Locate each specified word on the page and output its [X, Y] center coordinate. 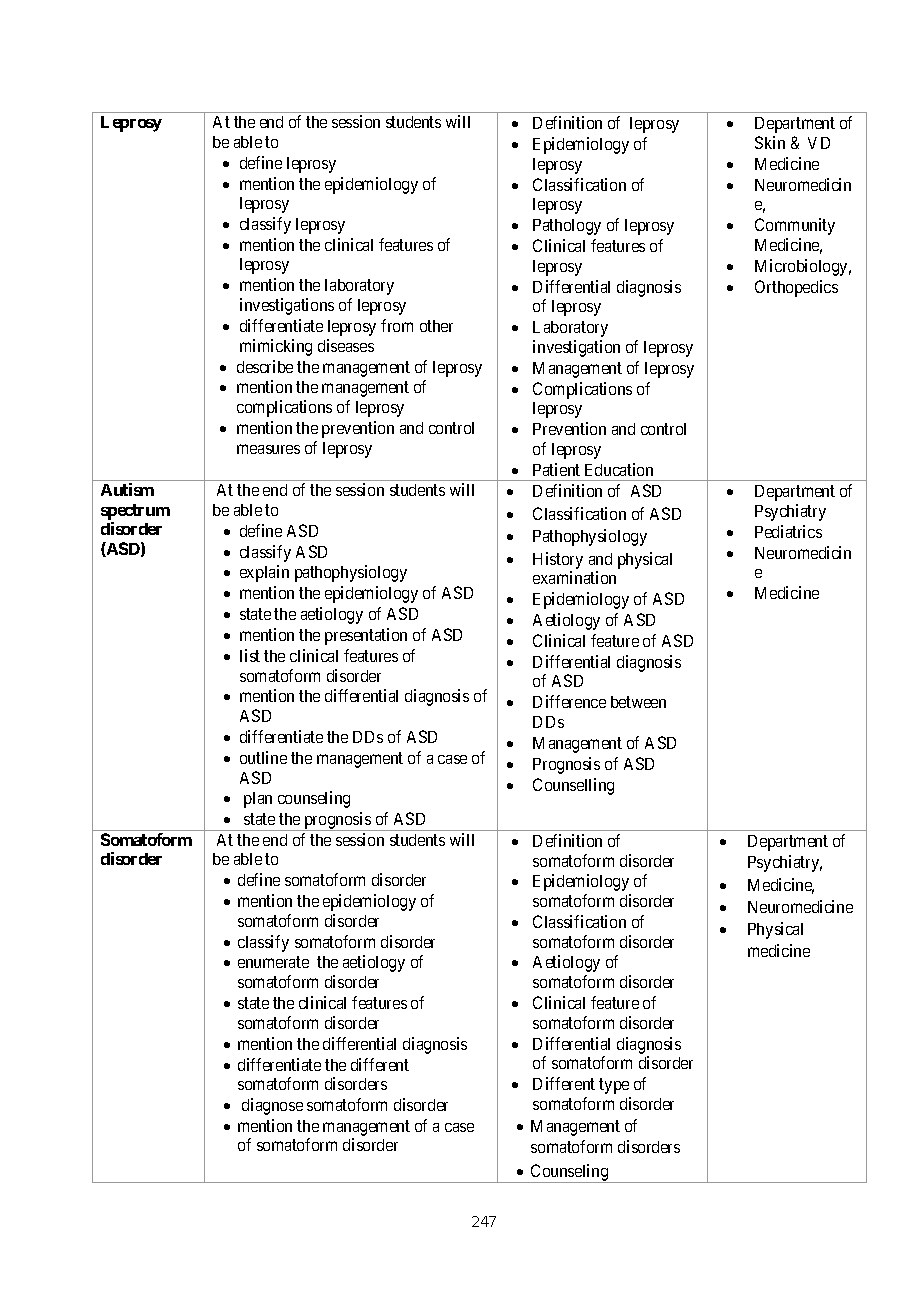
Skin [770, 142]
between [638, 702]
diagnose [272, 1106]
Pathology [567, 227]
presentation [366, 636]
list [250, 655]
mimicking [276, 347]
